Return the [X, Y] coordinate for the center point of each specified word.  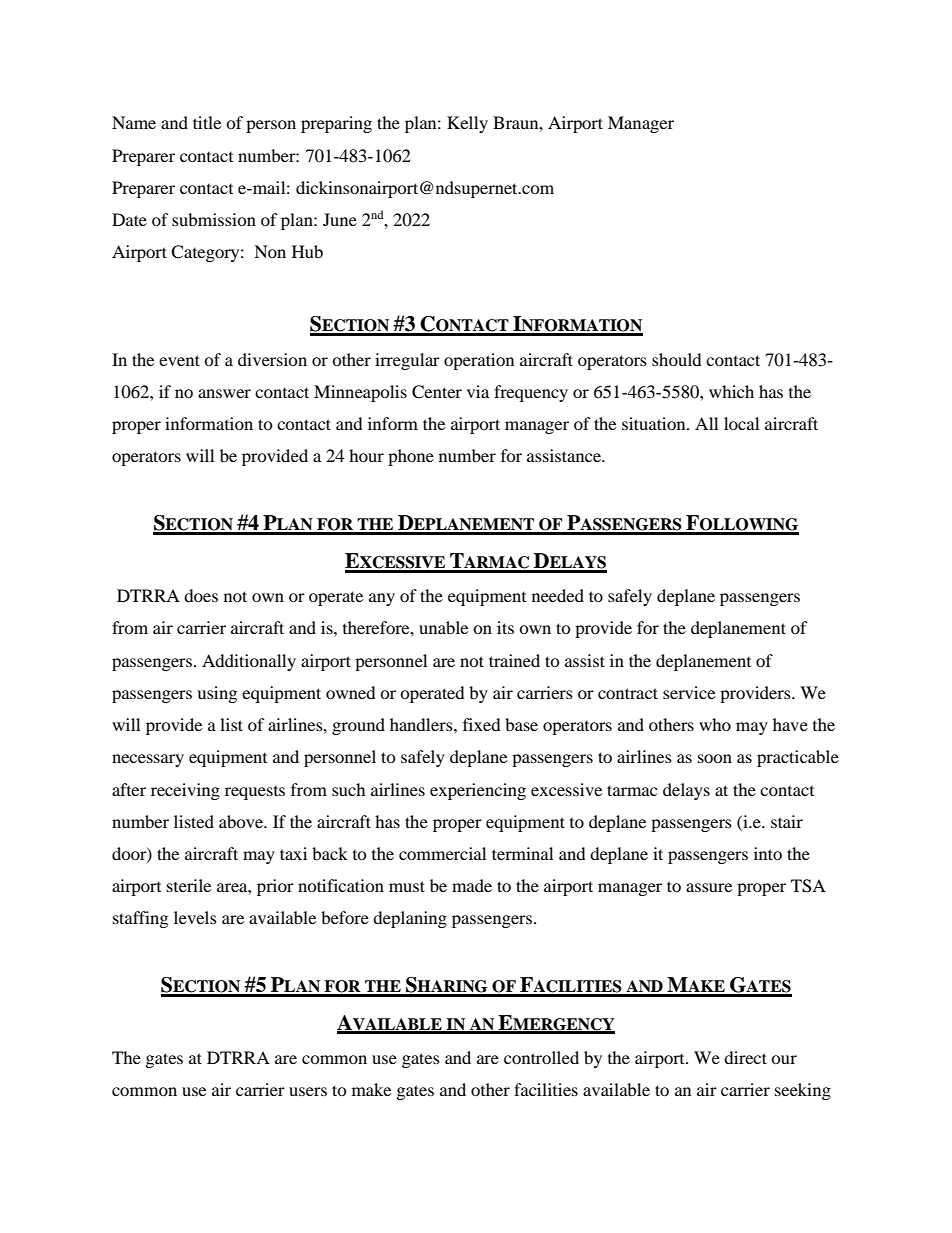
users [308, 1091]
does [201, 595]
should [677, 359]
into [768, 853]
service [689, 692]
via [478, 391]
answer [224, 393]
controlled [541, 1057]
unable [443, 627]
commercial [442, 853]
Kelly [467, 124]
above [242, 821]
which [731, 391]
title [207, 122]
